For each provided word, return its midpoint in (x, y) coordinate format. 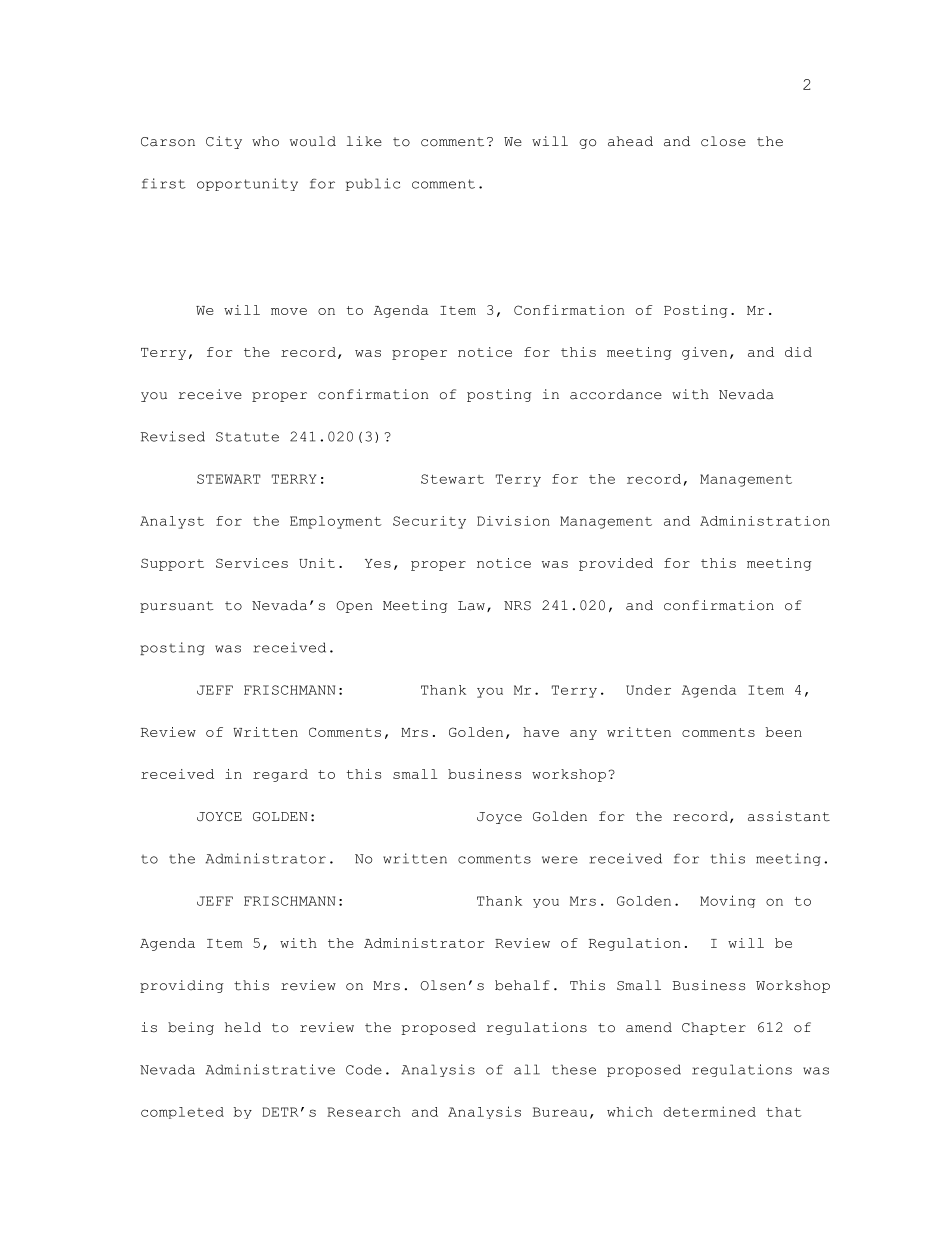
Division (513, 521)
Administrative (270, 1069)
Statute (247, 437)
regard (280, 775)
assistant (789, 816)
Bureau (560, 1112)
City (224, 142)
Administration (765, 521)
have (541, 732)
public (373, 184)
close (723, 141)
